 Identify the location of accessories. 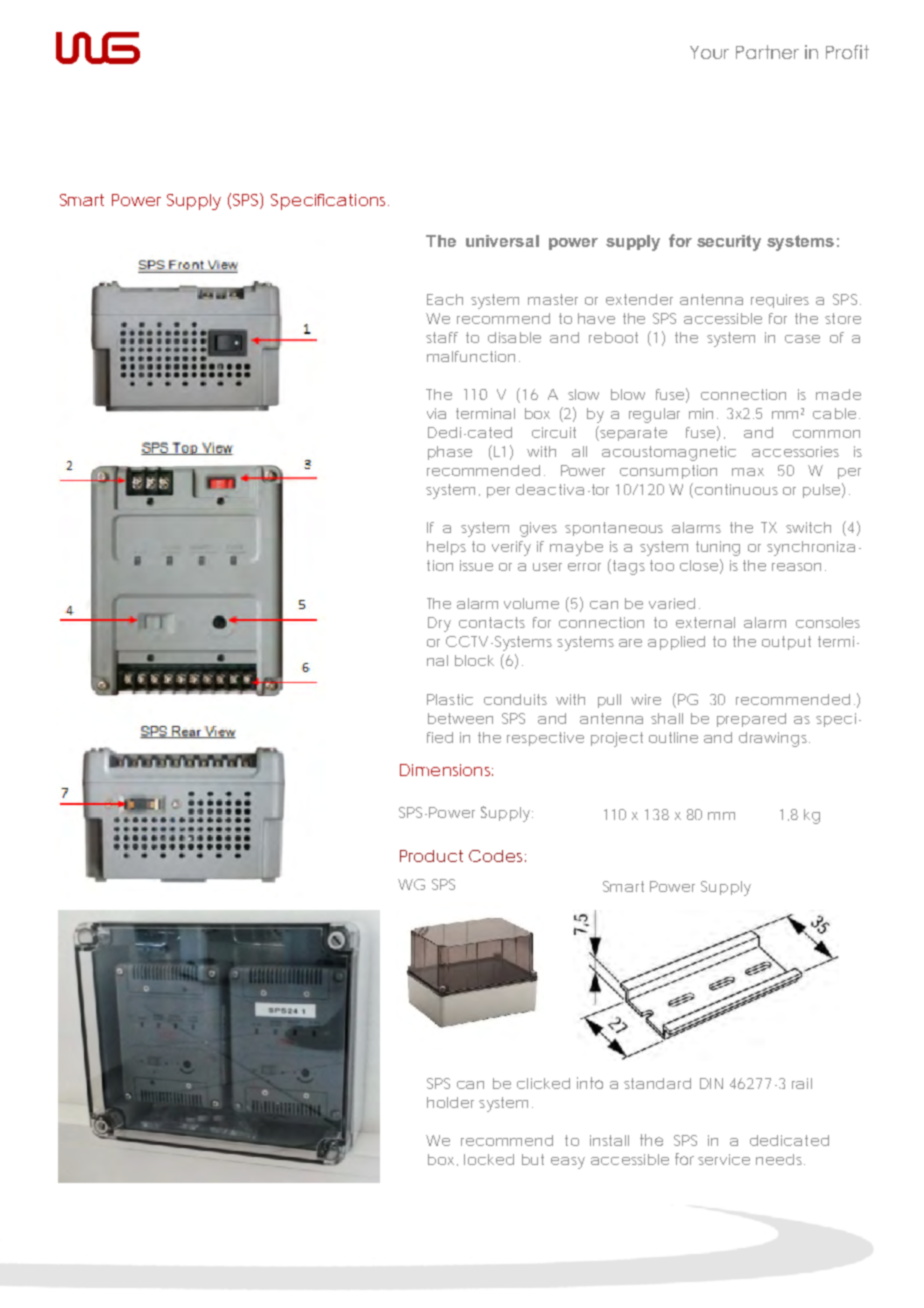
(795, 451).
